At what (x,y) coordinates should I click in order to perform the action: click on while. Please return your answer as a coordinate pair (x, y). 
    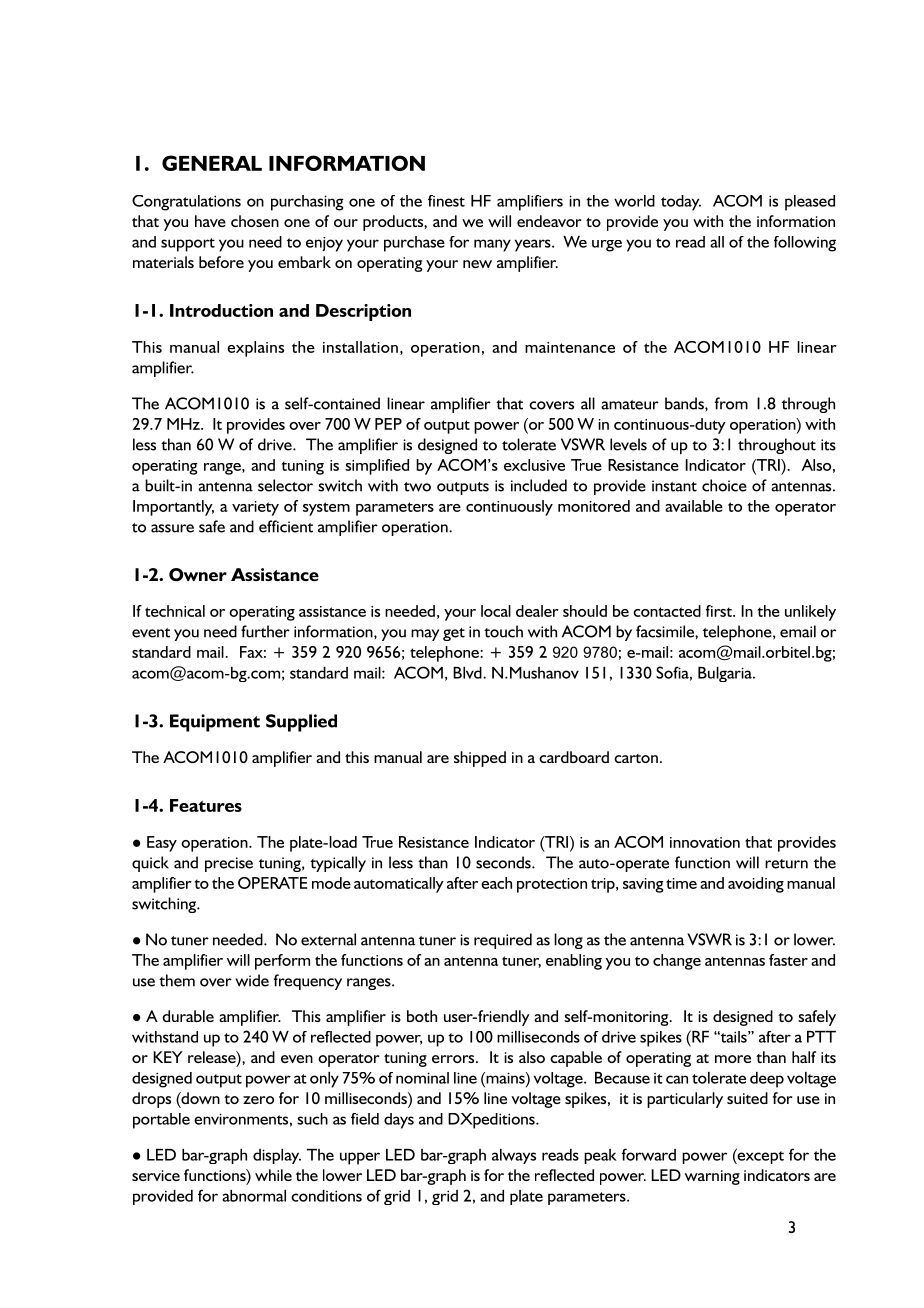
    Looking at the image, I should click on (273, 1175).
